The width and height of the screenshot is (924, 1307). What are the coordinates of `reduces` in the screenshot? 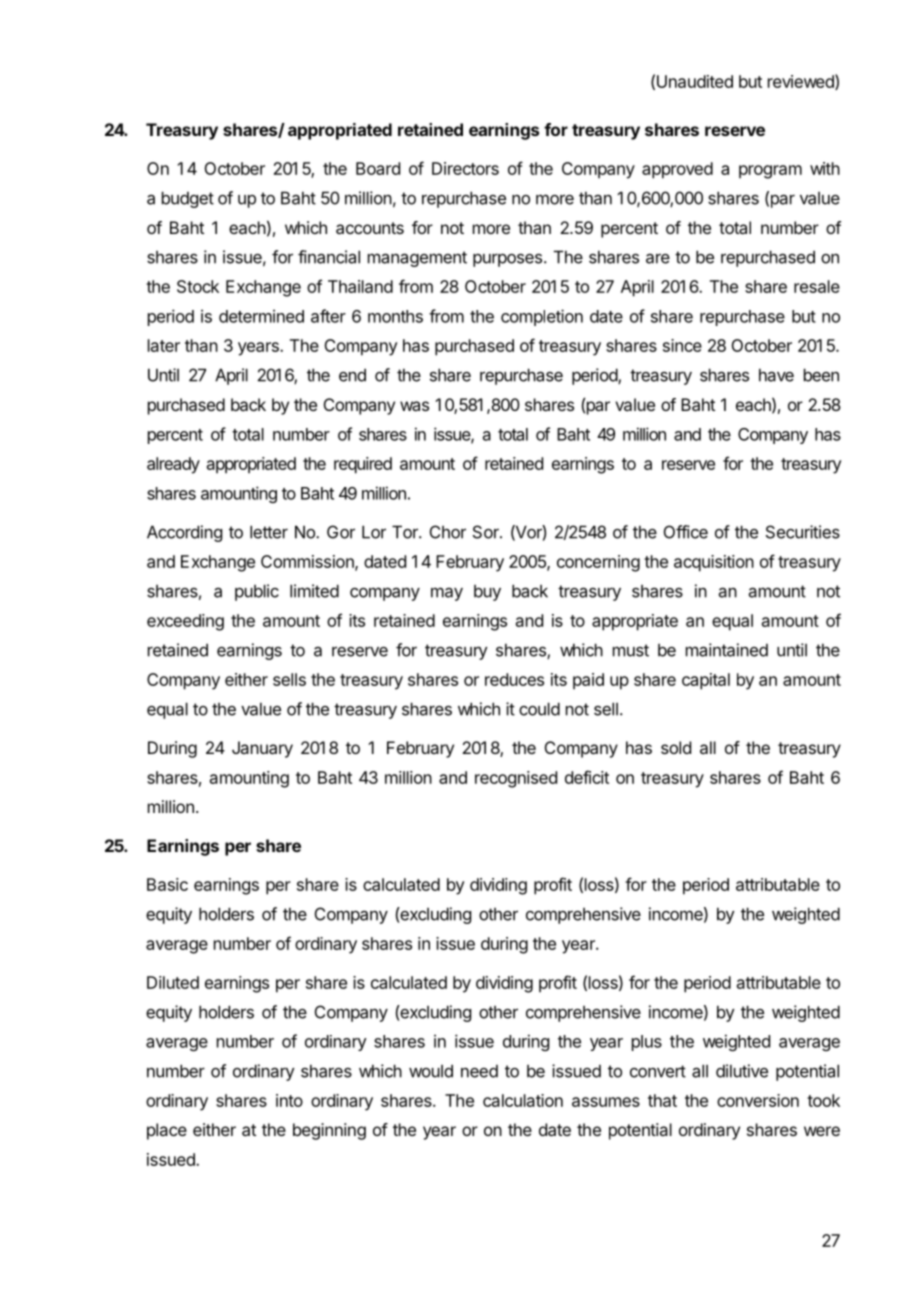 It's located at (514, 679).
